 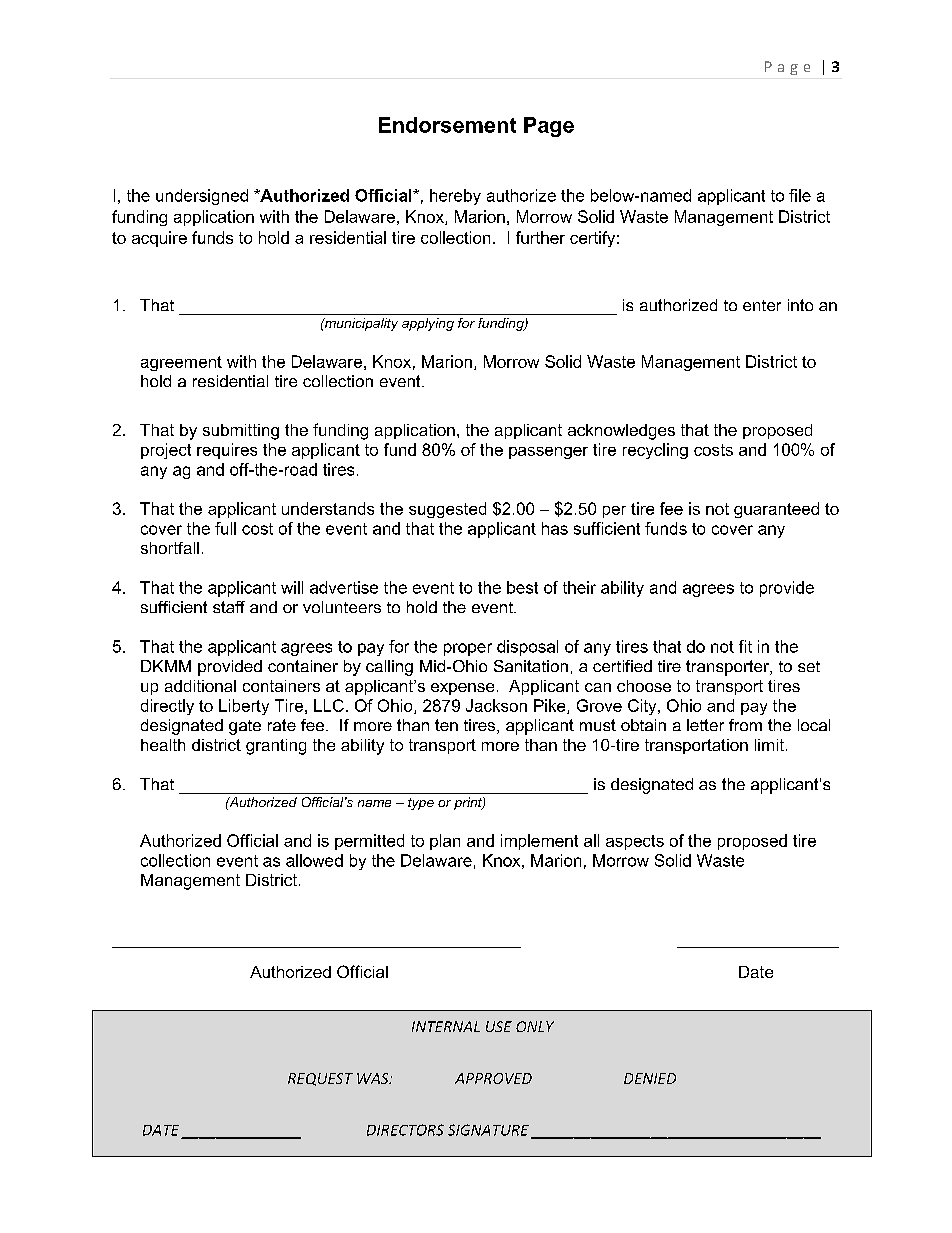 What do you see at coordinates (800, 195) in the screenshot?
I see `file` at bounding box center [800, 195].
